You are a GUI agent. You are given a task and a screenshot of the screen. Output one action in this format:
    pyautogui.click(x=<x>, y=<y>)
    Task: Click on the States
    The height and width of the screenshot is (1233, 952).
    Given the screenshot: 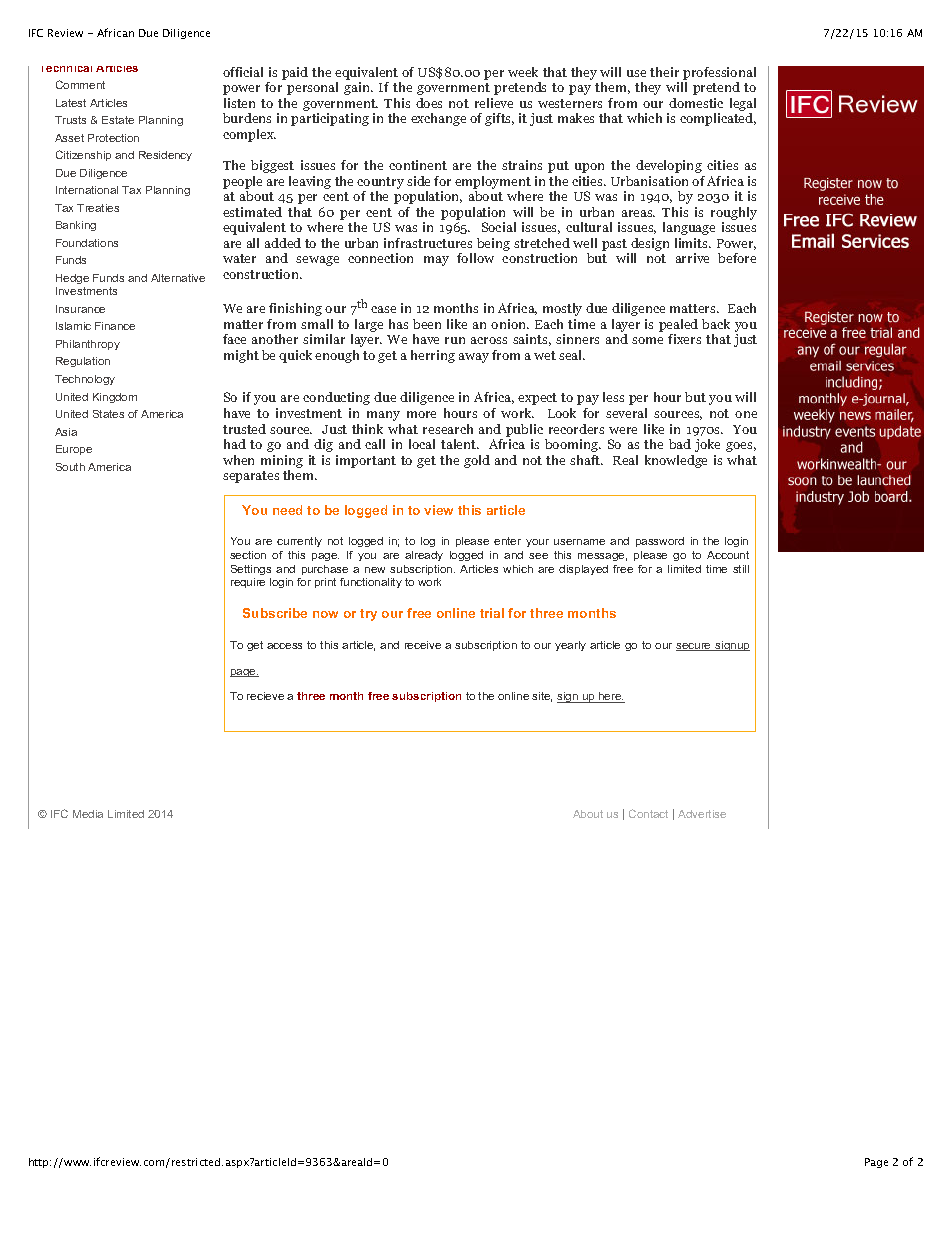 What is the action you would take?
    pyautogui.click(x=108, y=414)
